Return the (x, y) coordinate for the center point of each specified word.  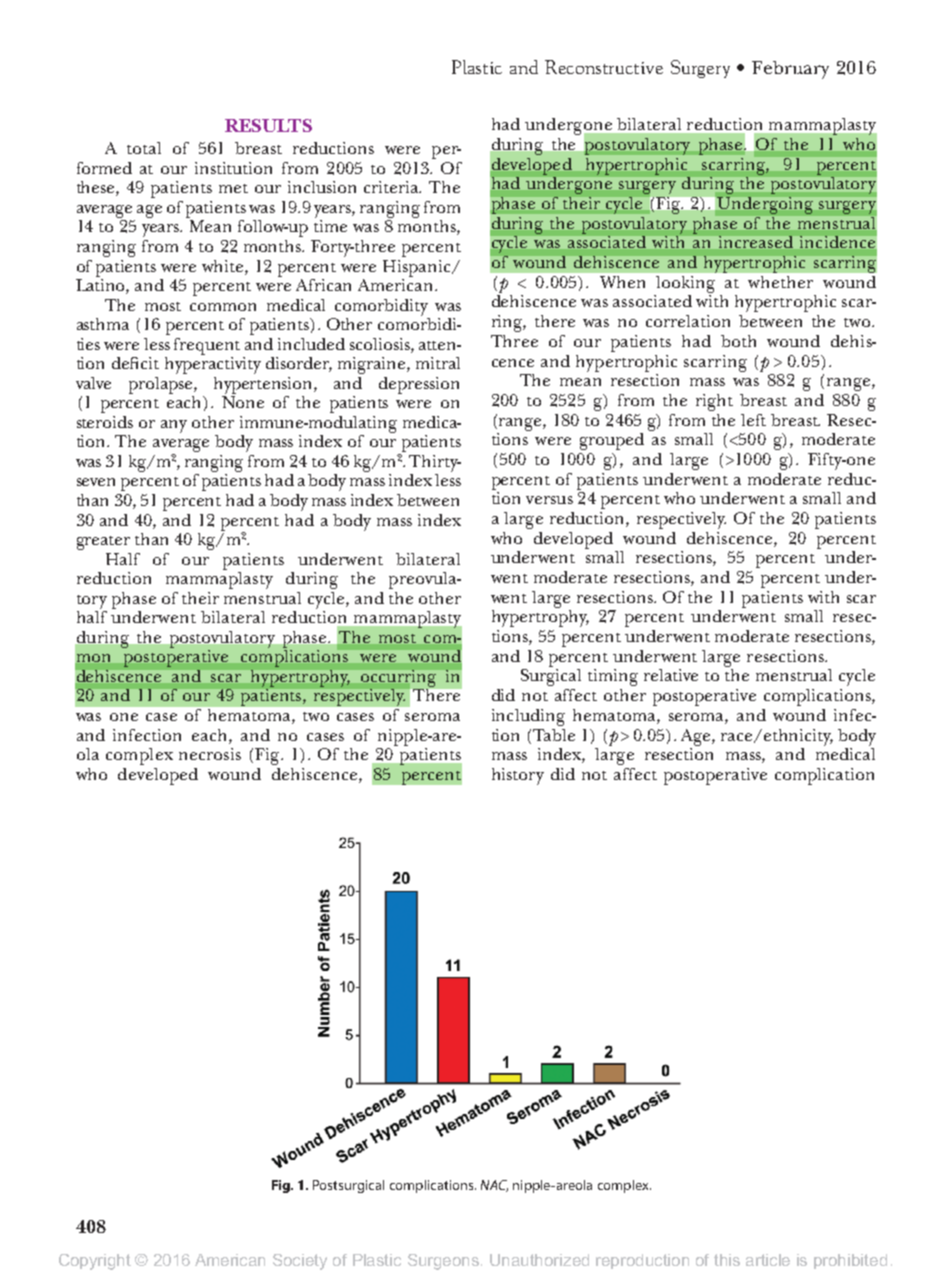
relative (671, 675)
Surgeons (445, 1262)
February (790, 70)
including (528, 717)
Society (300, 1262)
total (144, 148)
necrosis (210, 754)
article (768, 1260)
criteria (392, 187)
